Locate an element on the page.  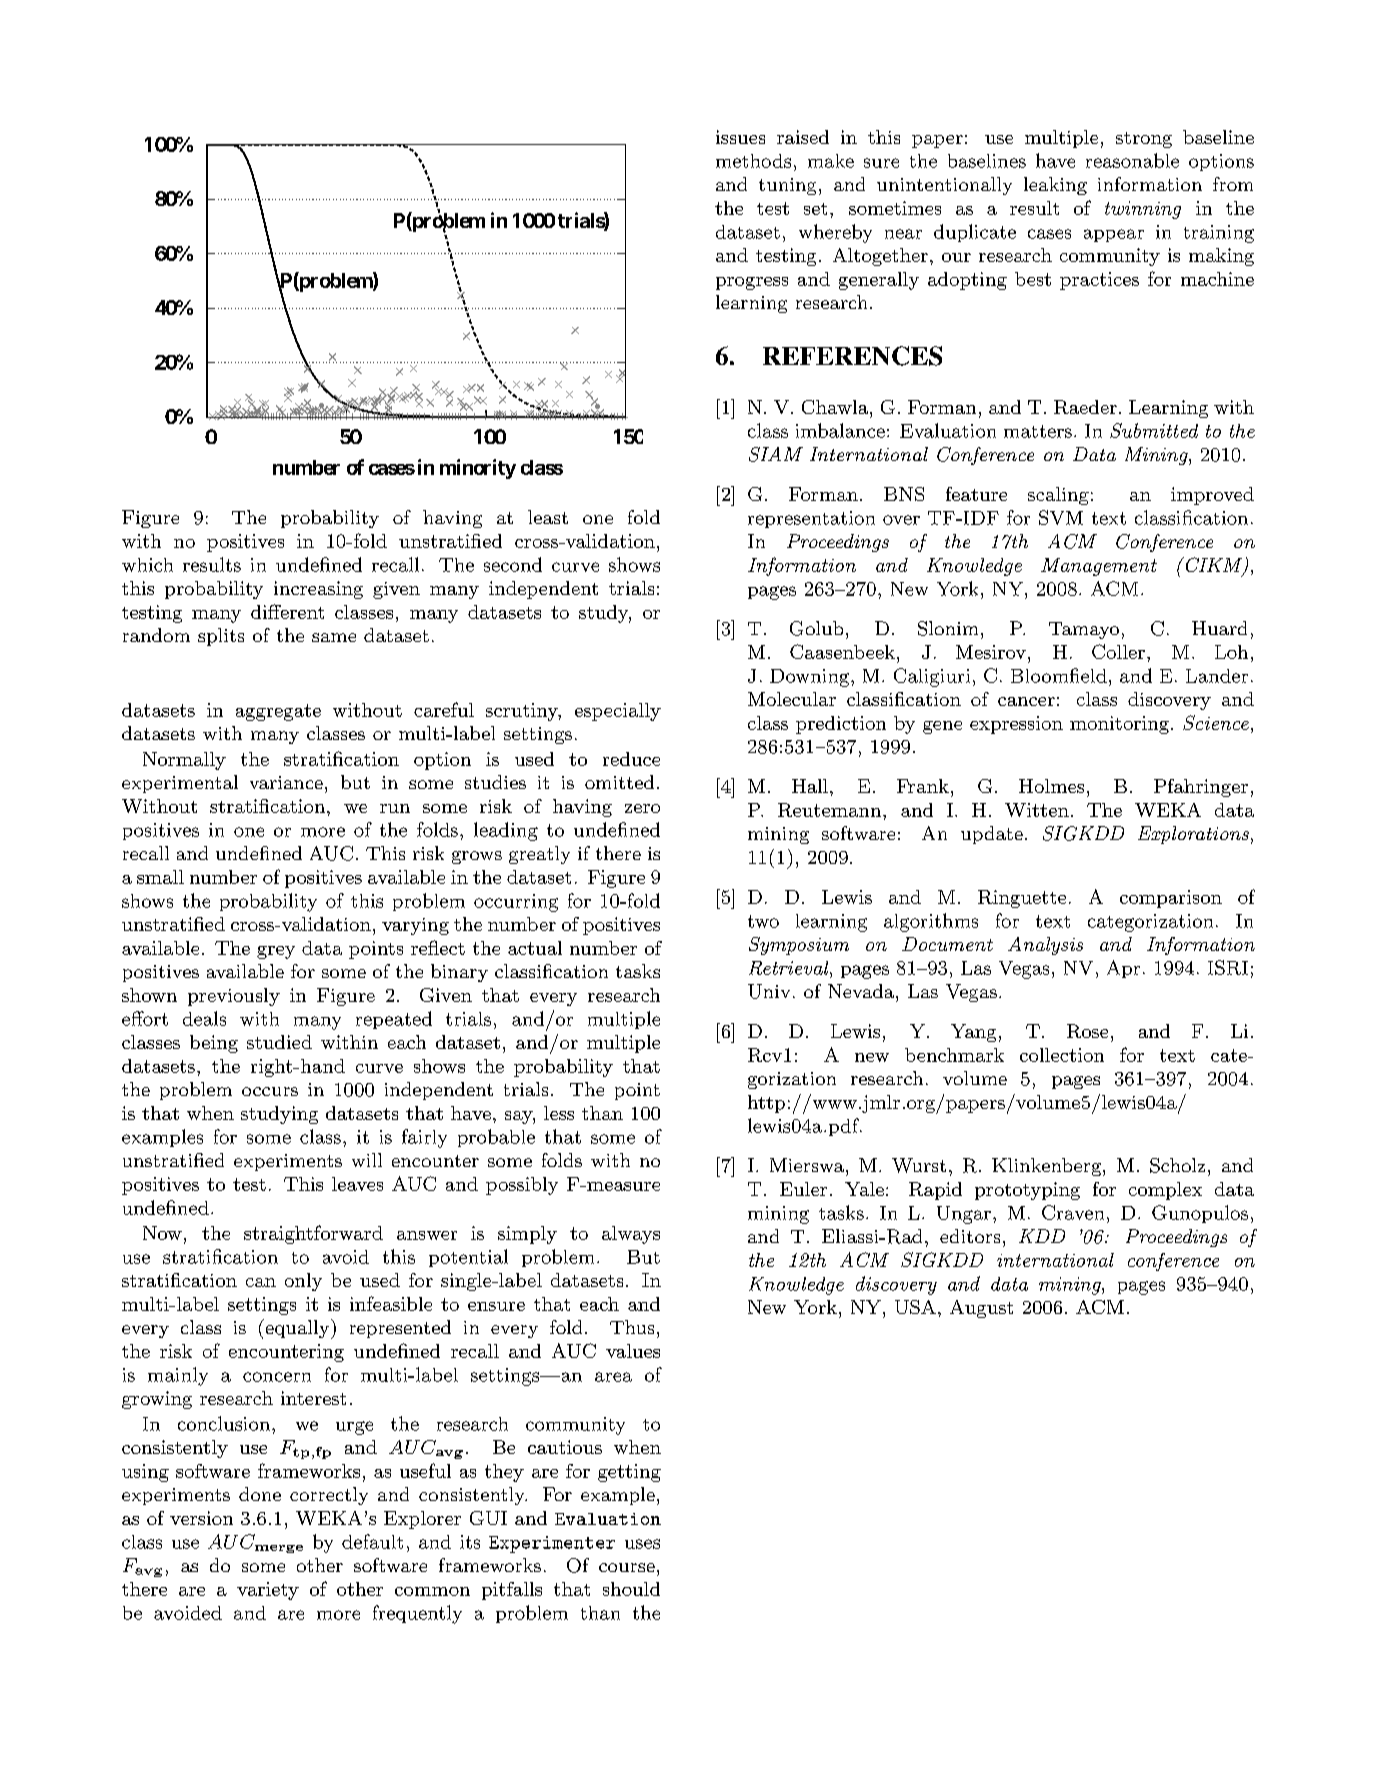
straightforward is located at coordinates (313, 1234).
